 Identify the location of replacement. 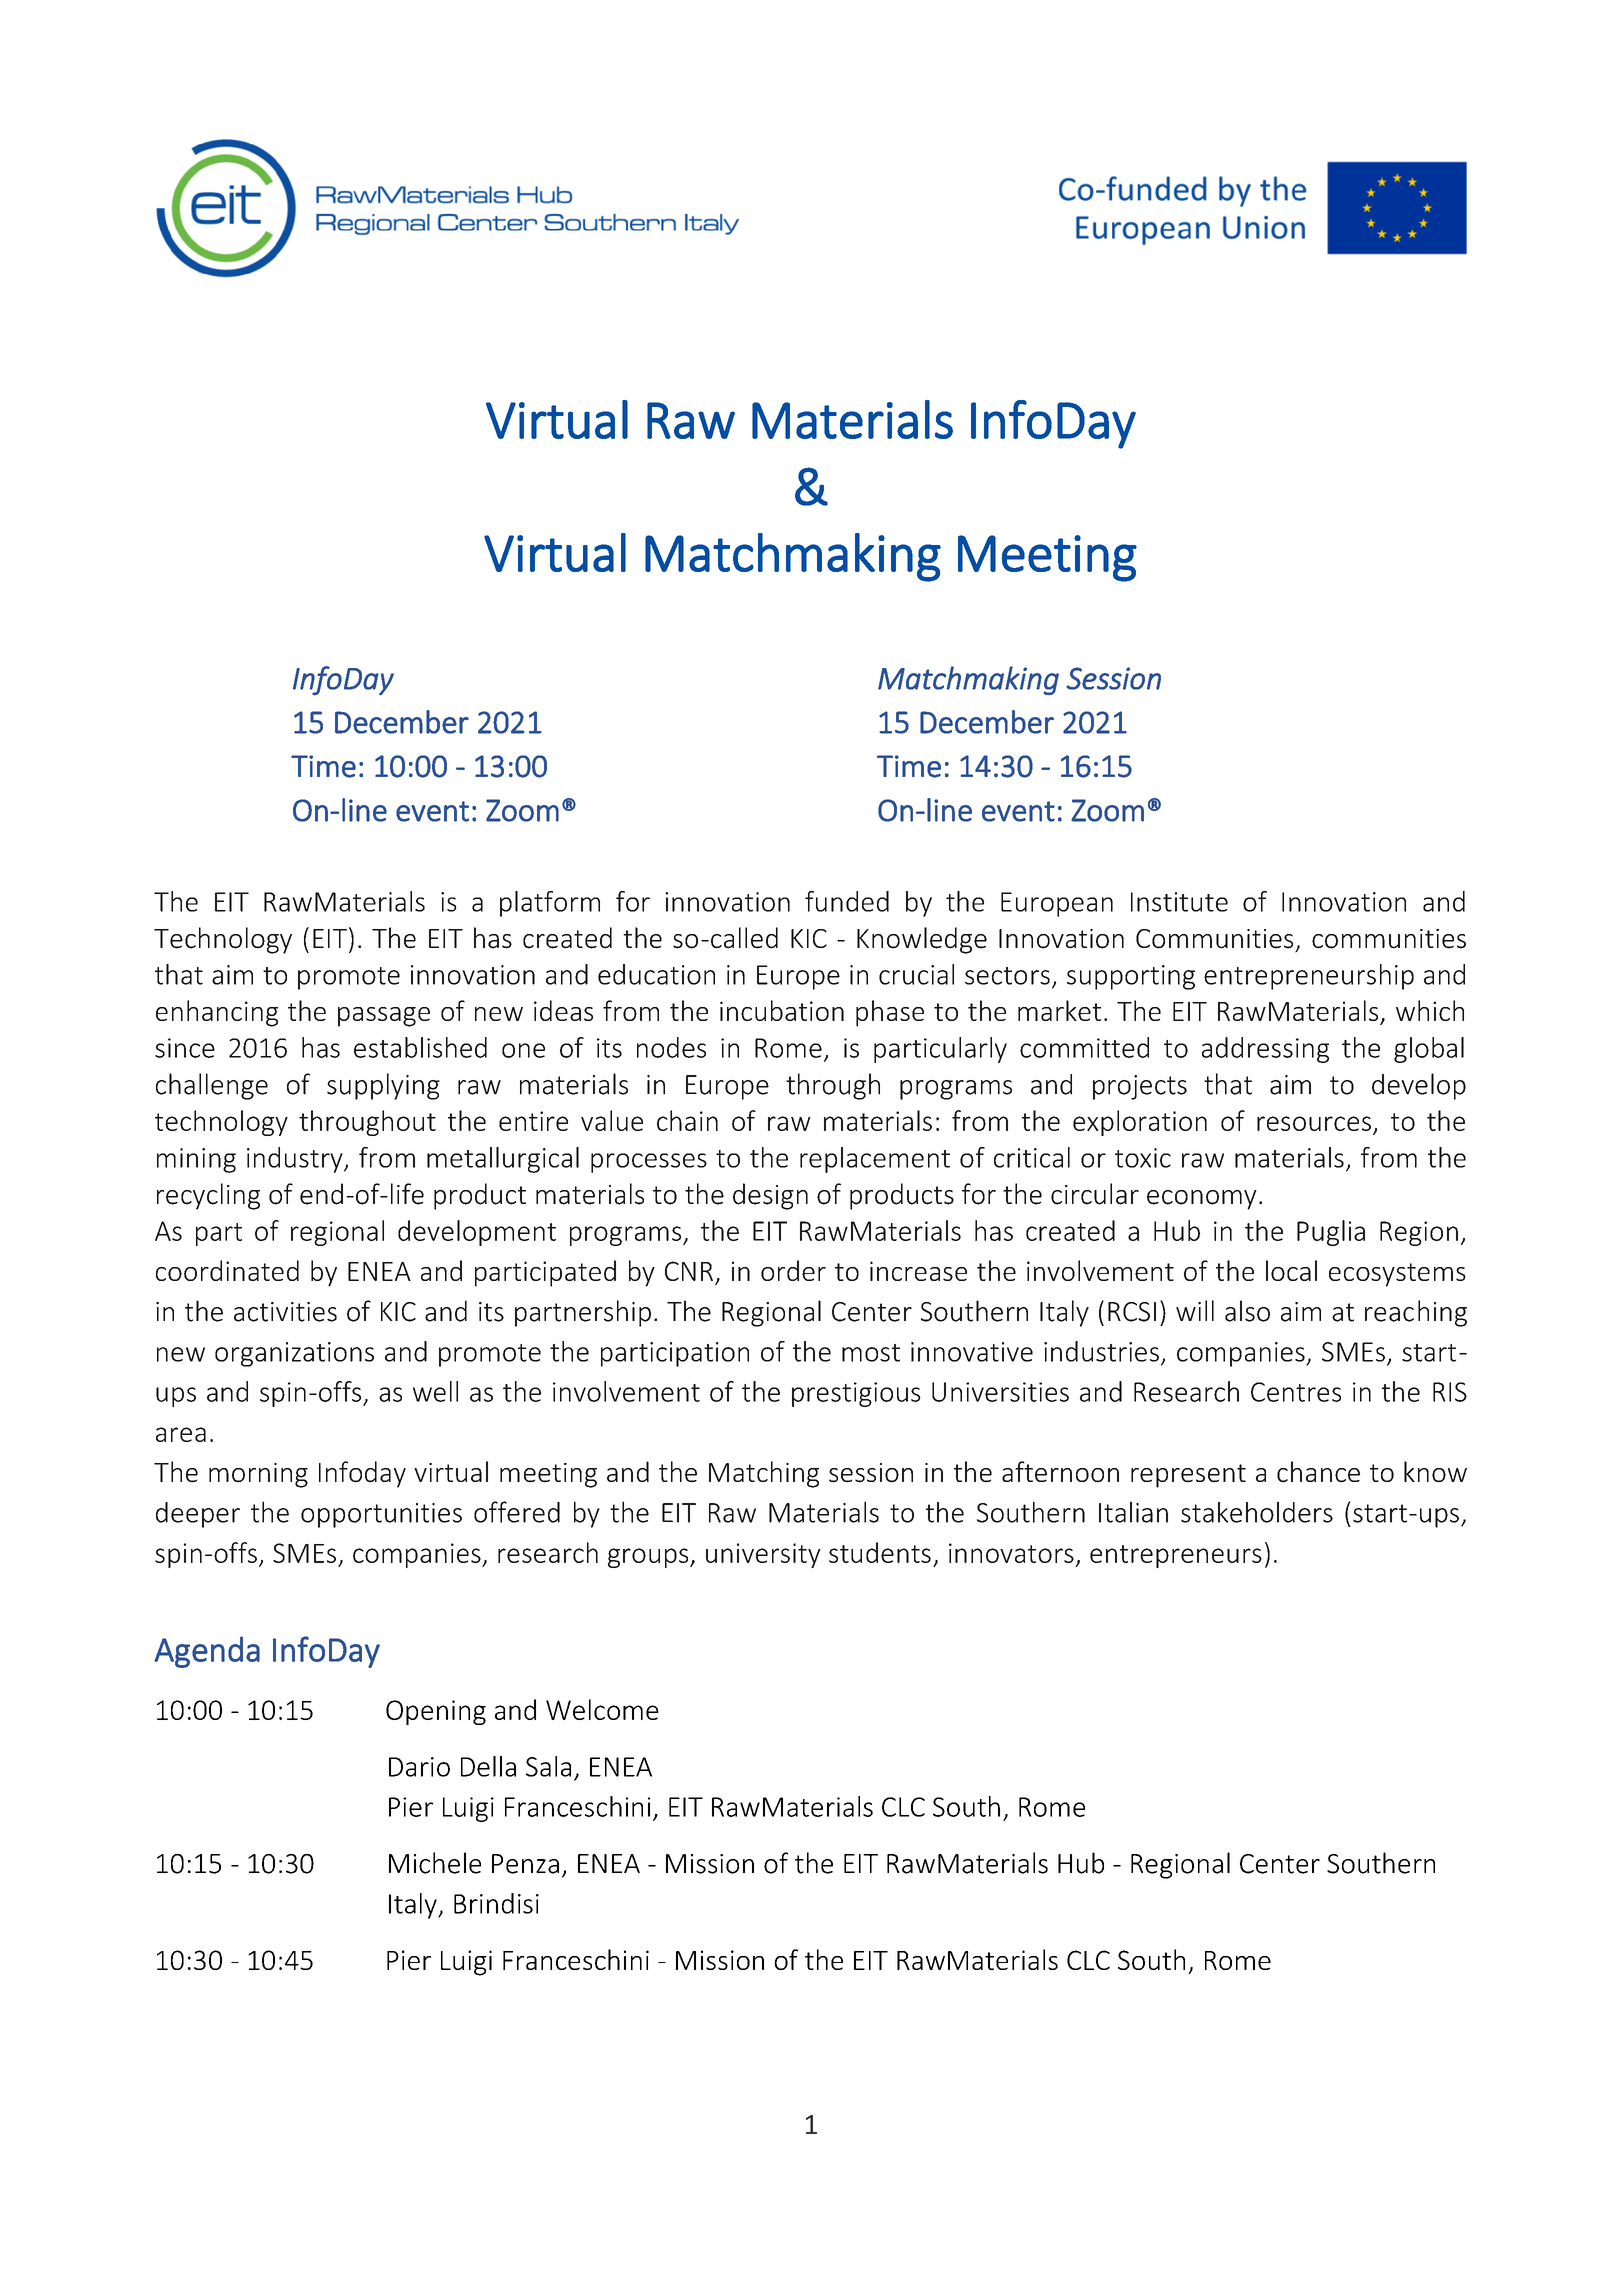
(875, 1160).
